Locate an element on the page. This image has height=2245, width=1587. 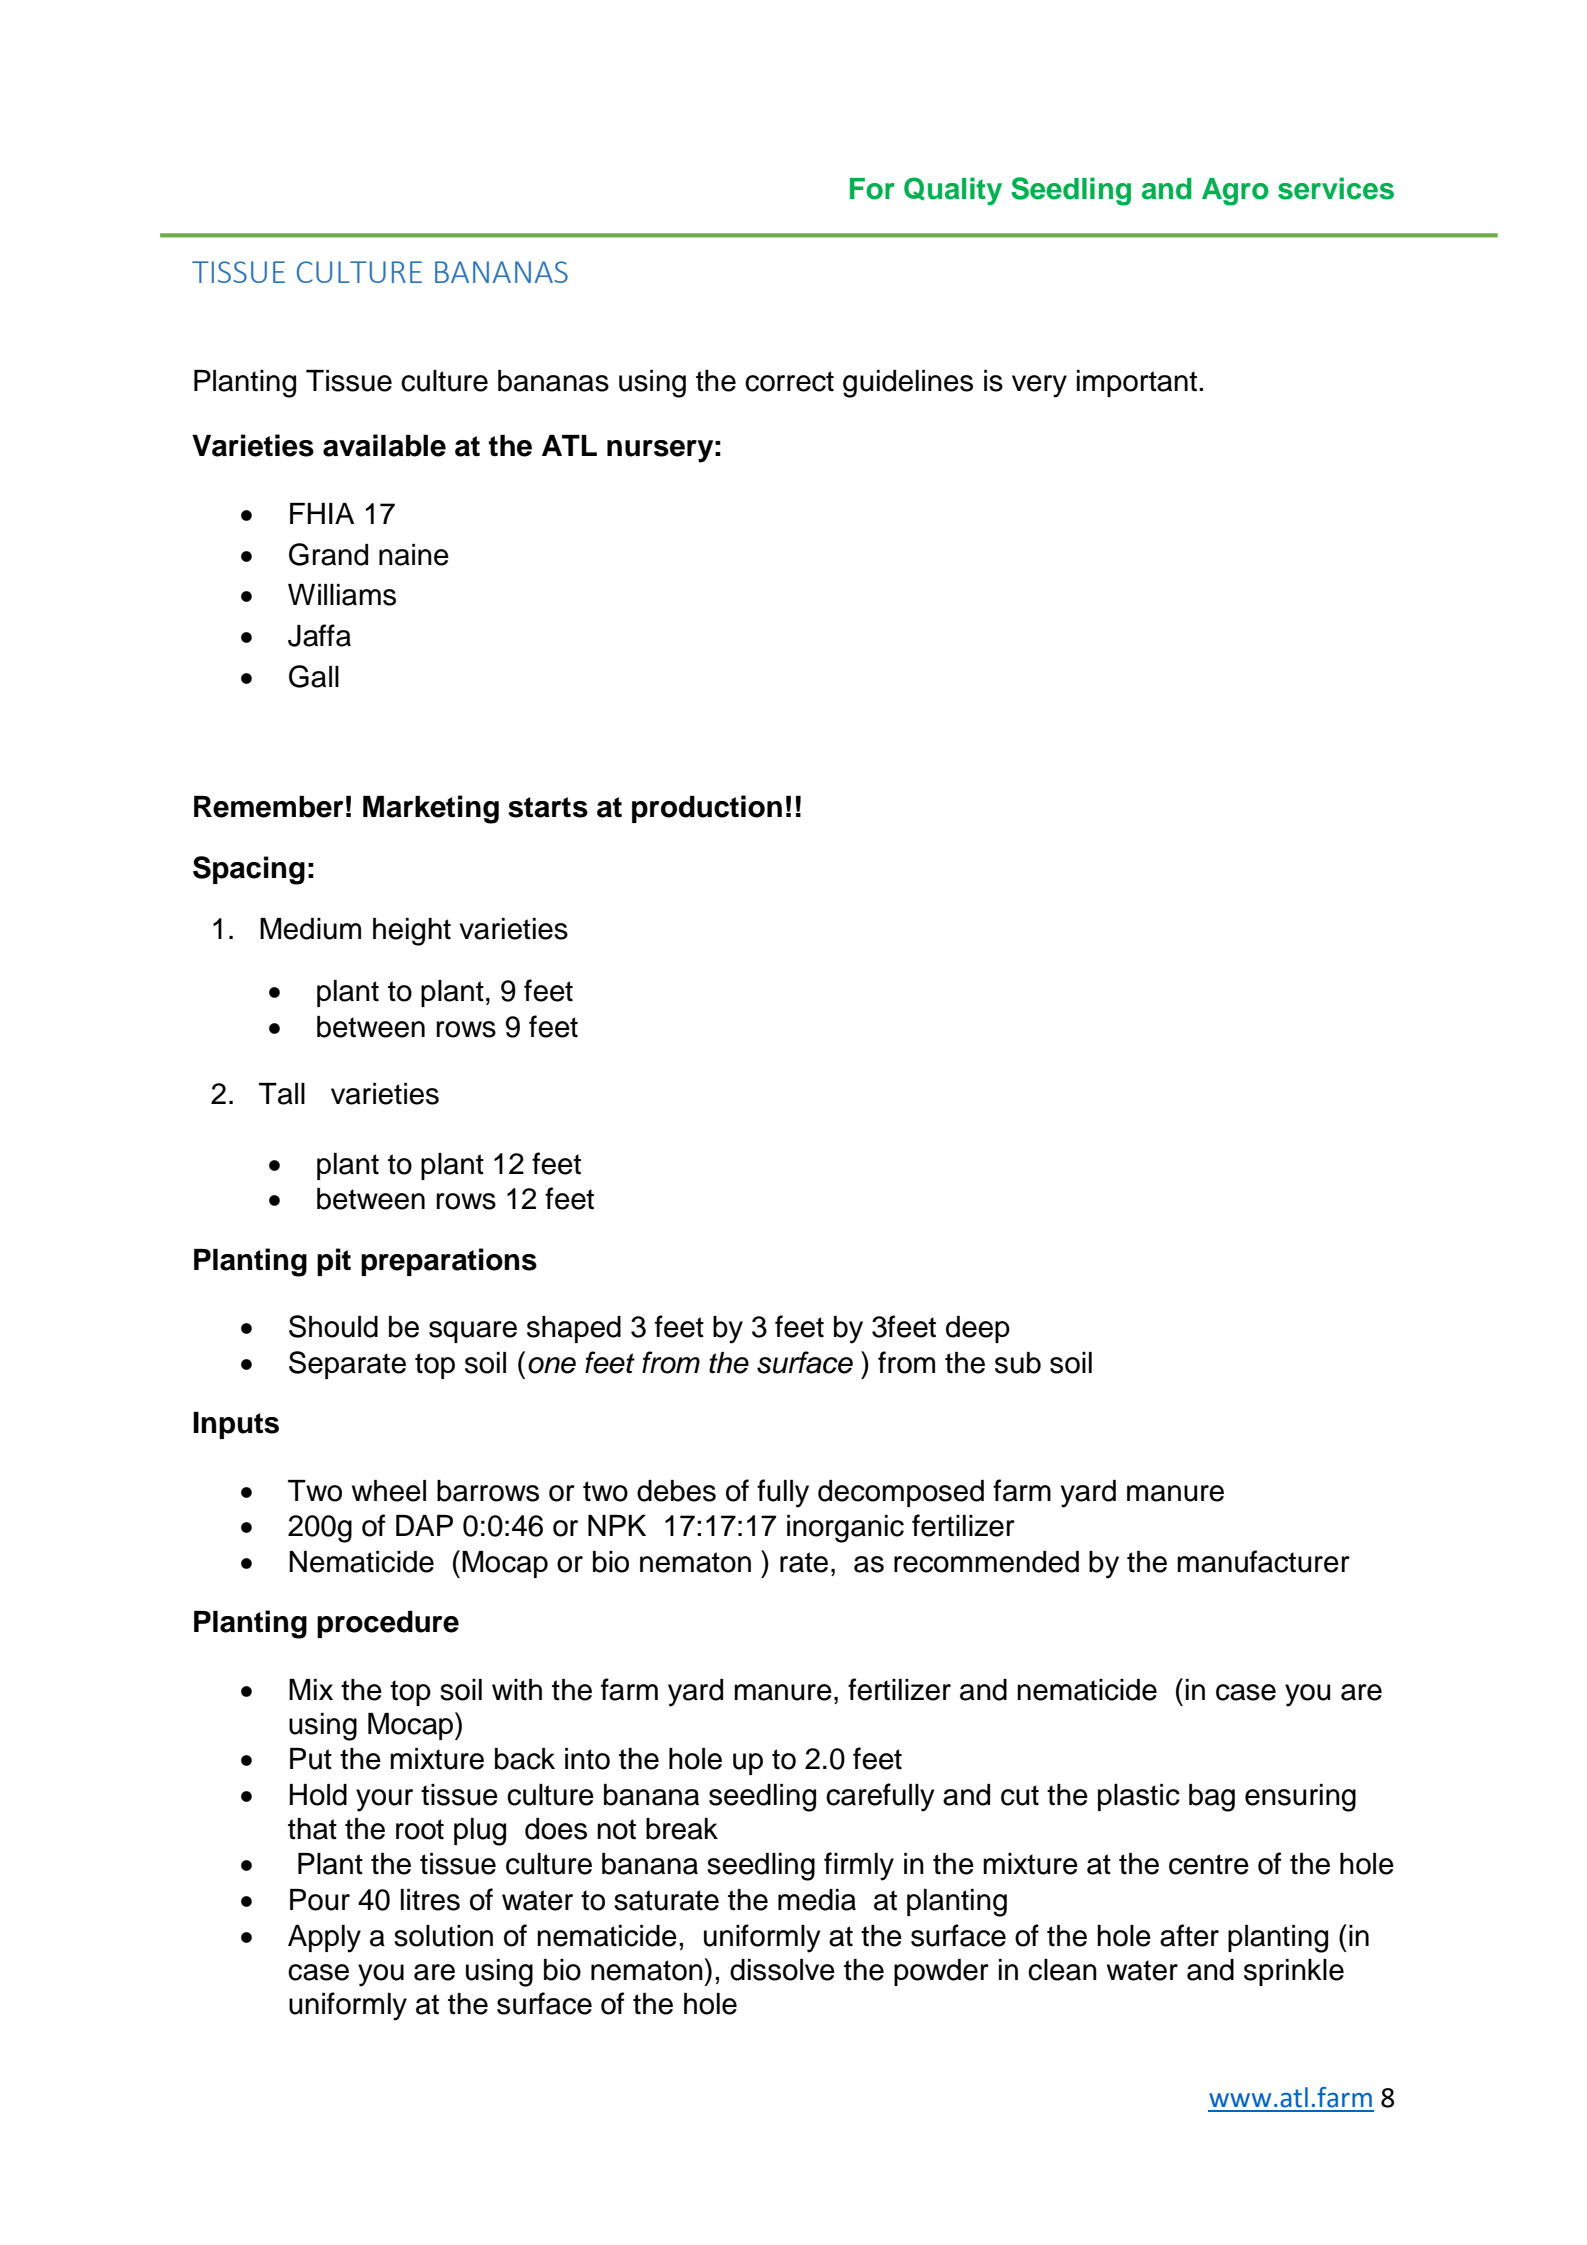
sub is located at coordinates (1018, 1363).
